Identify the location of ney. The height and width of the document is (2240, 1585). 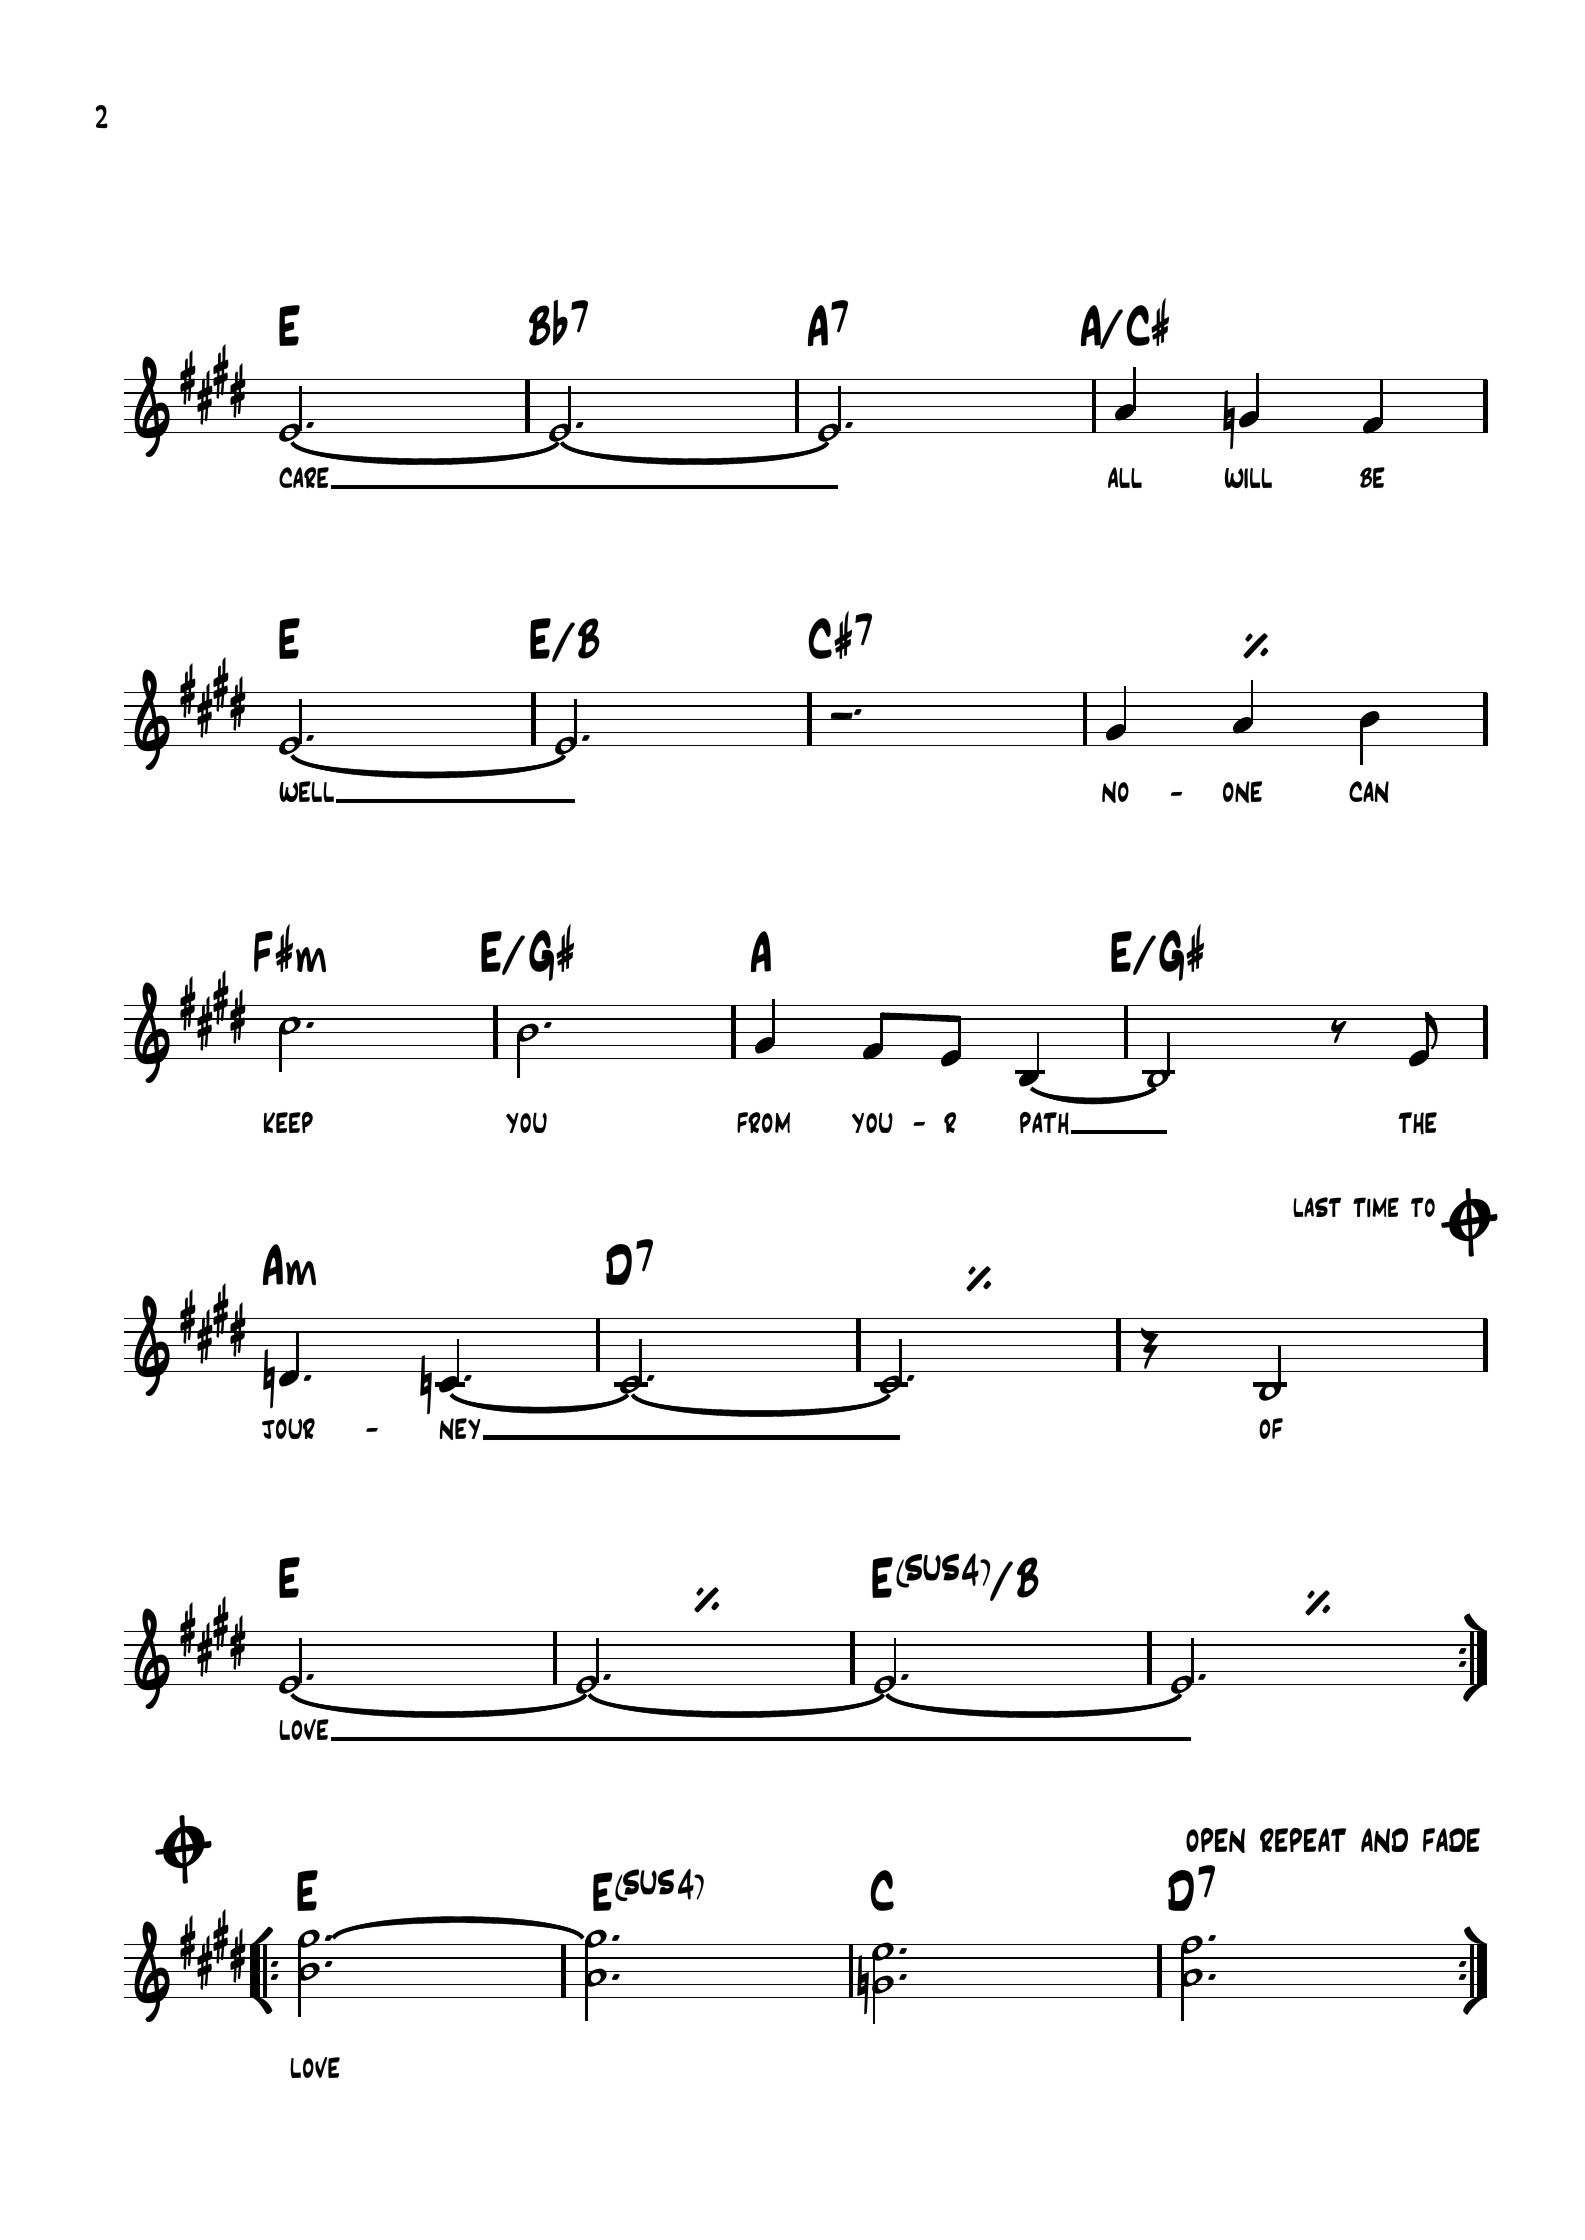
(460, 1429).
